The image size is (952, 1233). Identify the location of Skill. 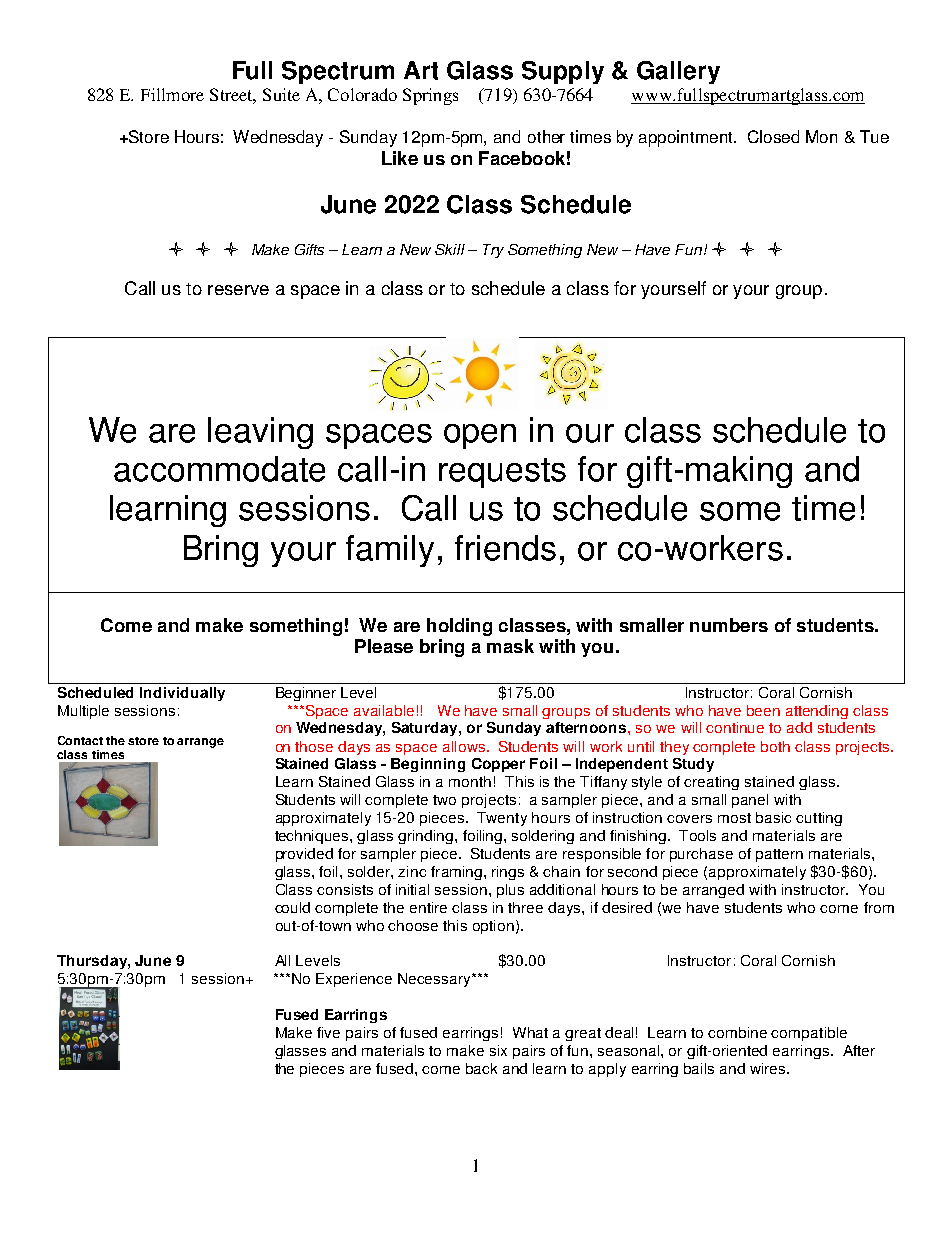
(450, 249).
